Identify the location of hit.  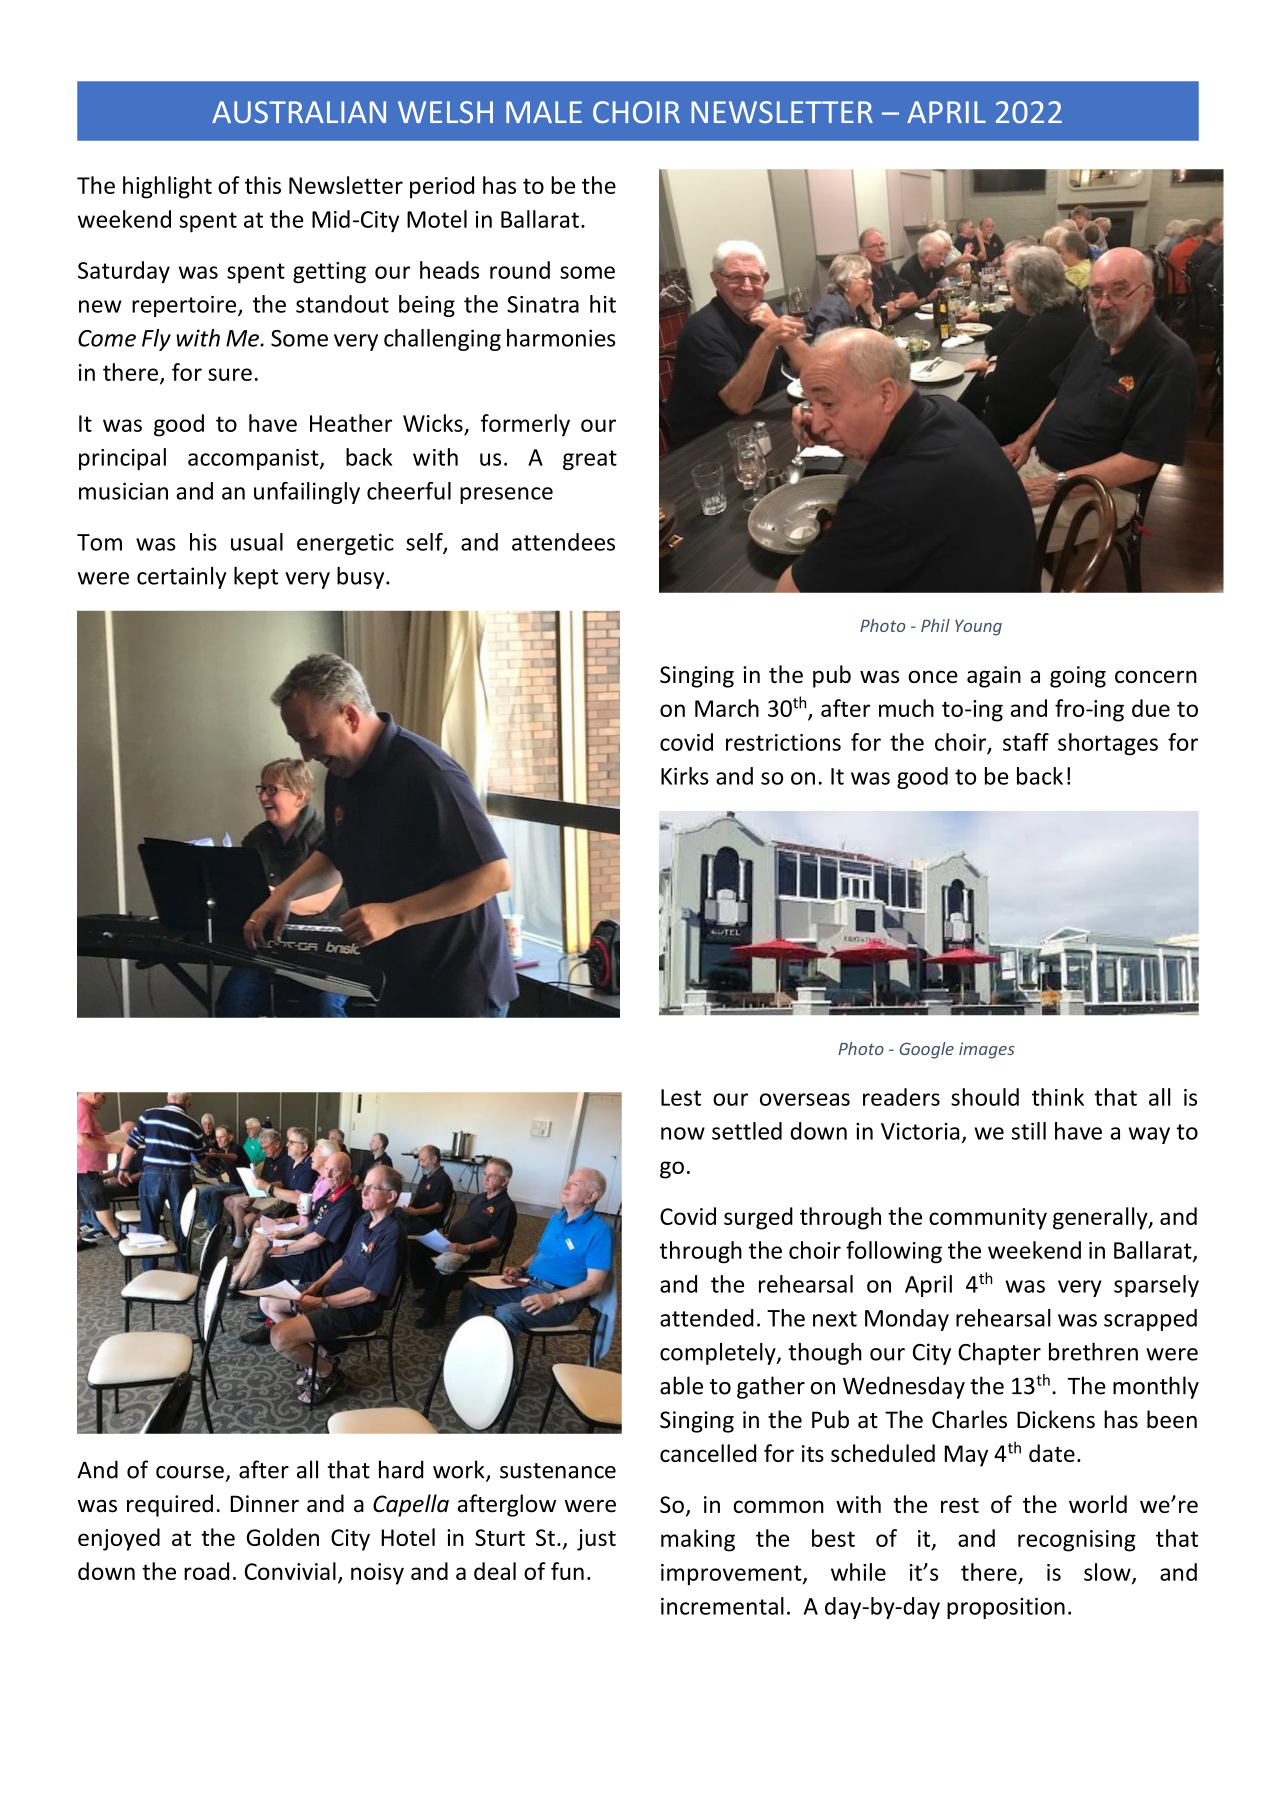
(603, 304).
